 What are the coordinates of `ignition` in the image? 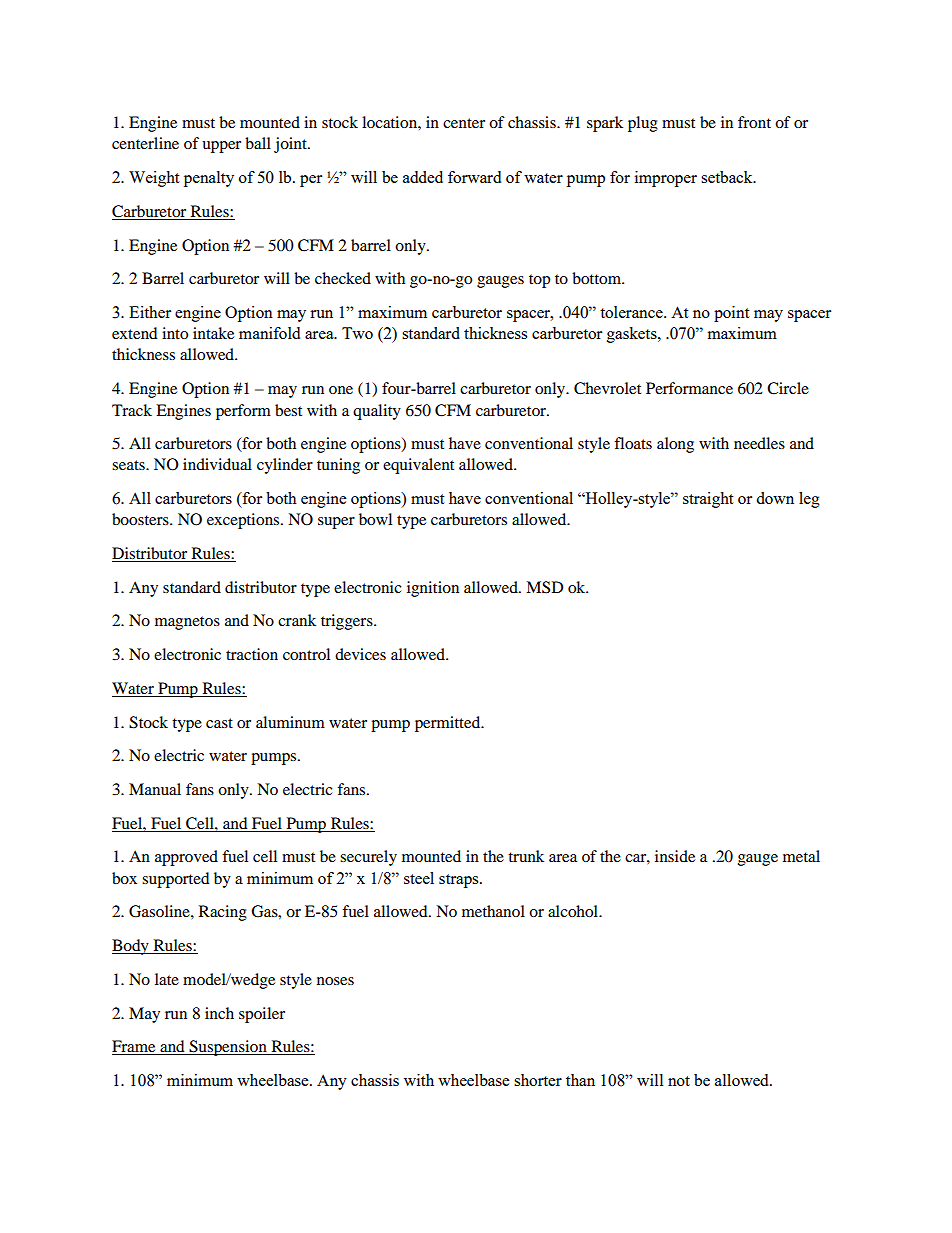 It's located at (433, 589).
